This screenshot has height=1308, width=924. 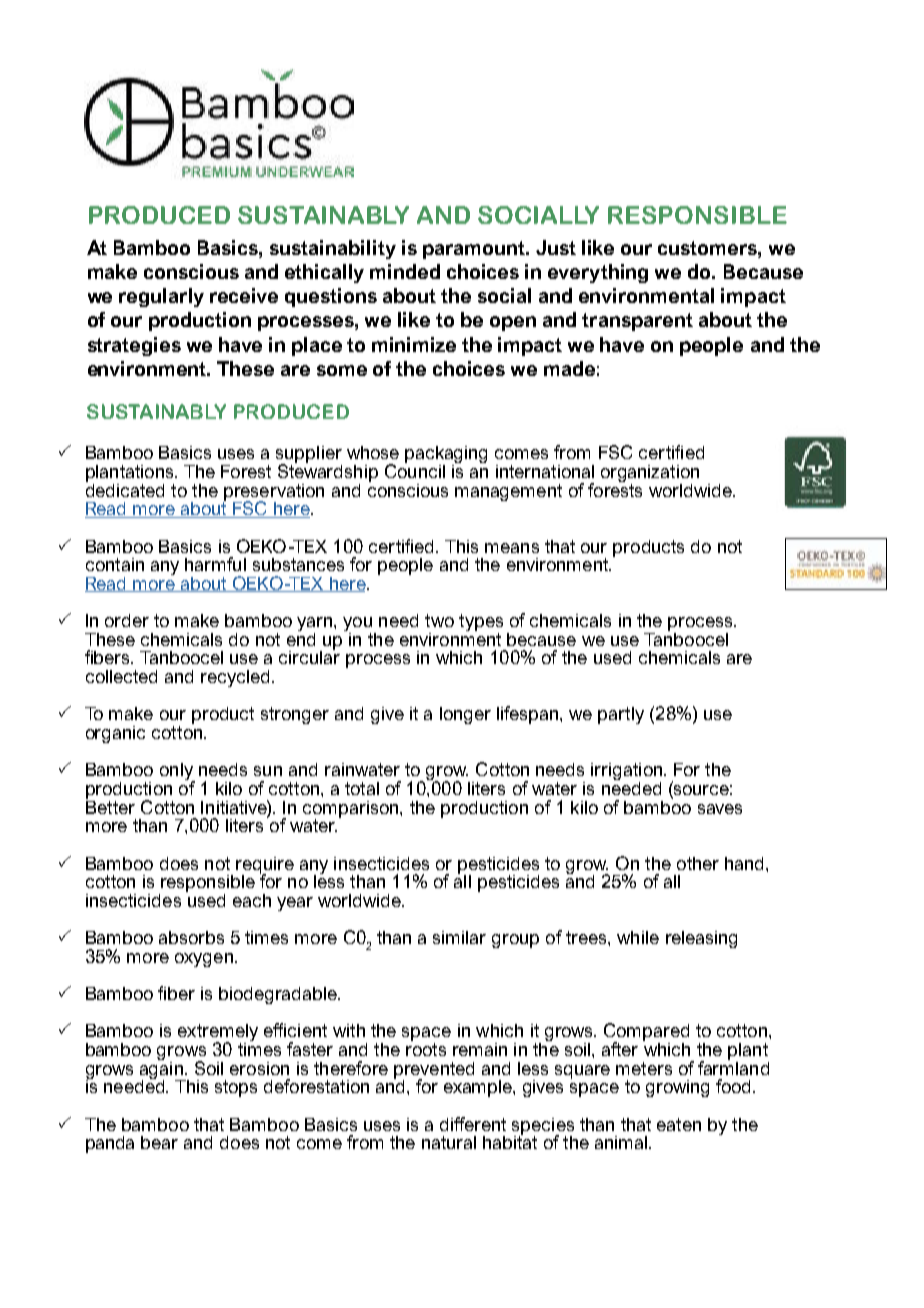 I want to click on organization, so click(x=650, y=473).
